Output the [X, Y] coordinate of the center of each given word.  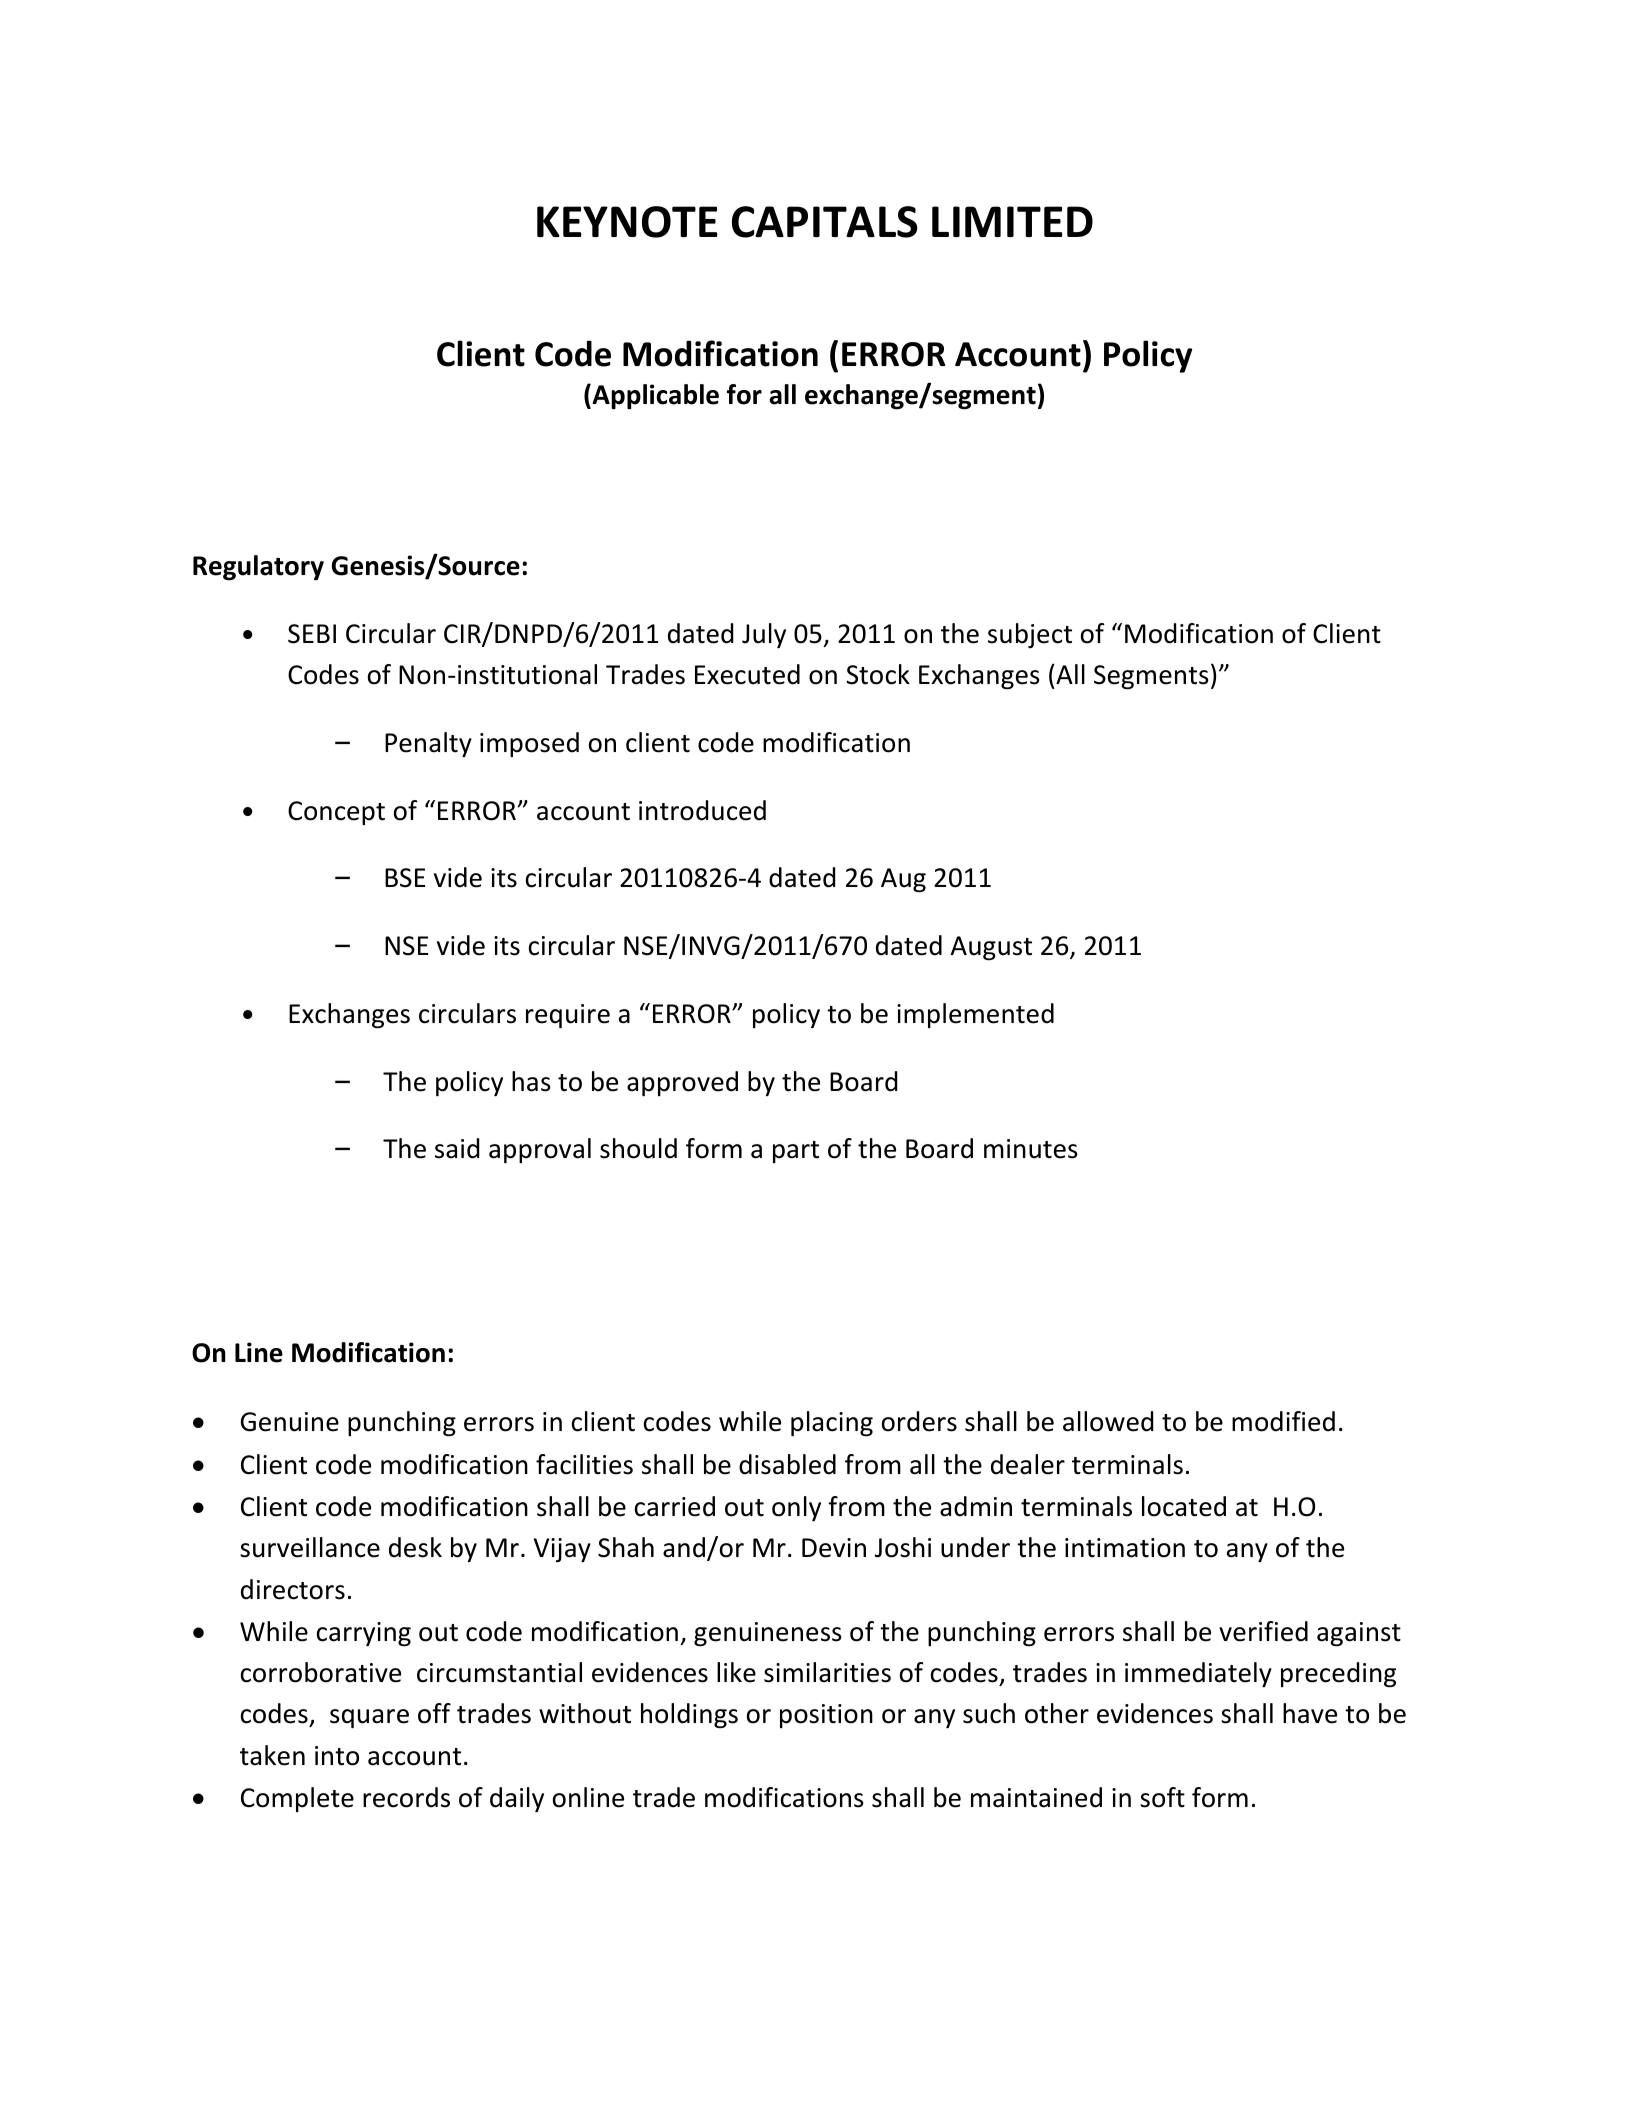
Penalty [428, 744]
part [796, 1152]
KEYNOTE [627, 222]
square [369, 1718]
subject [1030, 635]
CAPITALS [825, 222]
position [826, 1716]
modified [1283, 1421]
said [457, 1148]
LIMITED [1012, 221]
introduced [702, 810]
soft [1162, 1797]
